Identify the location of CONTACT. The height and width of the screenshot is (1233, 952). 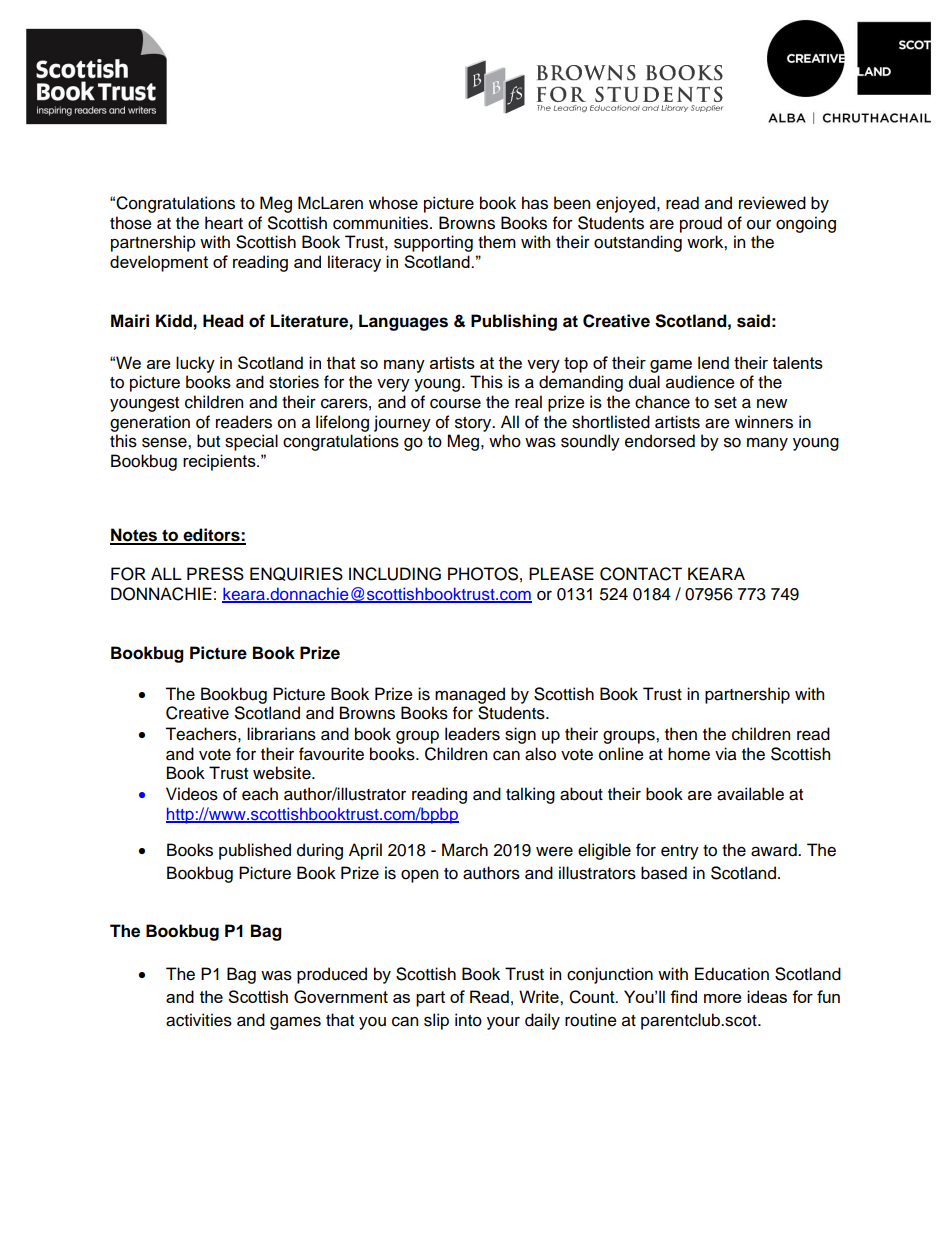
(641, 574).
